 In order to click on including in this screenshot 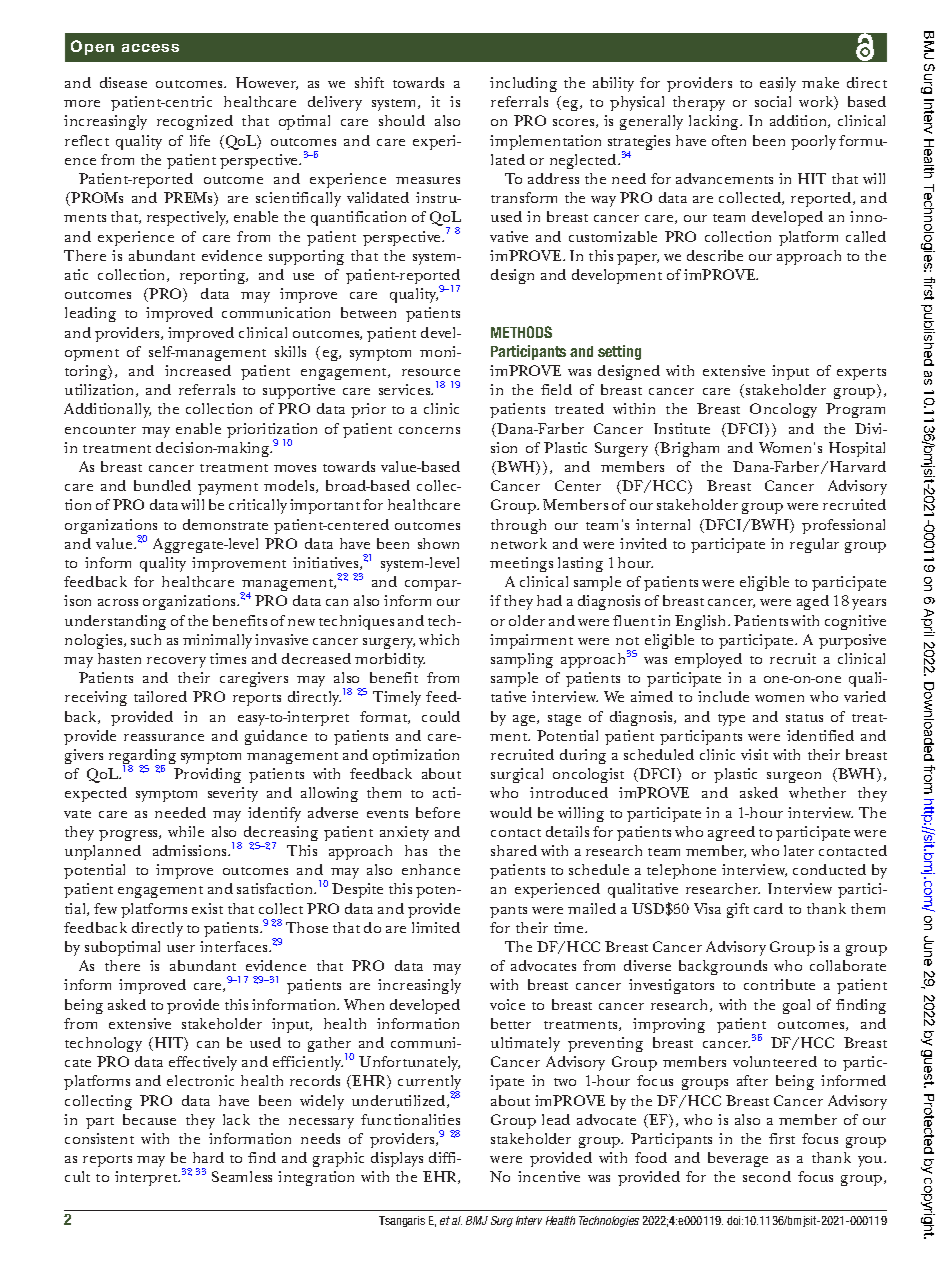, I will do `click(523, 84)`.
